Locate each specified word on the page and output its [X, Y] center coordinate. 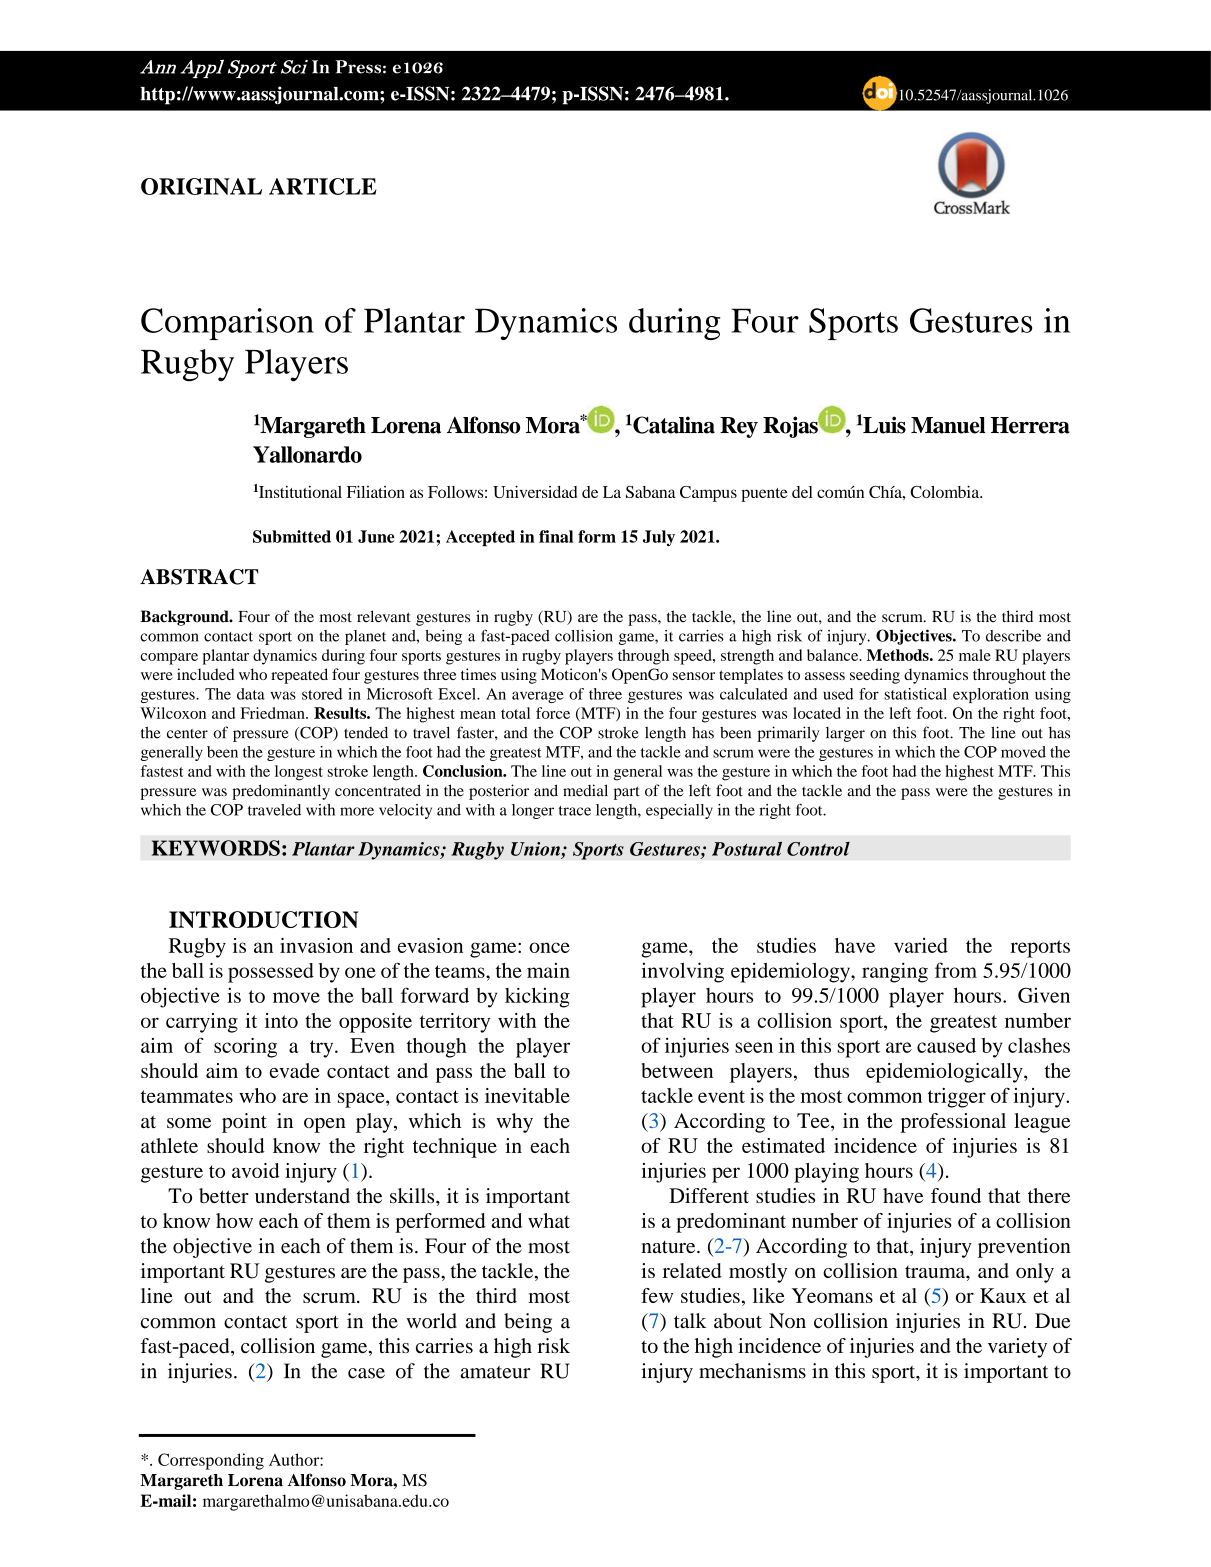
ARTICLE [323, 186]
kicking [537, 997]
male [975, 655]
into [281, 1020]
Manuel [948, 425]
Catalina [674, 425]
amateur [495, 1372]
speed [694, 657]
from [956, 970]
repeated [299, 676]
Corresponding [211, 1461]
